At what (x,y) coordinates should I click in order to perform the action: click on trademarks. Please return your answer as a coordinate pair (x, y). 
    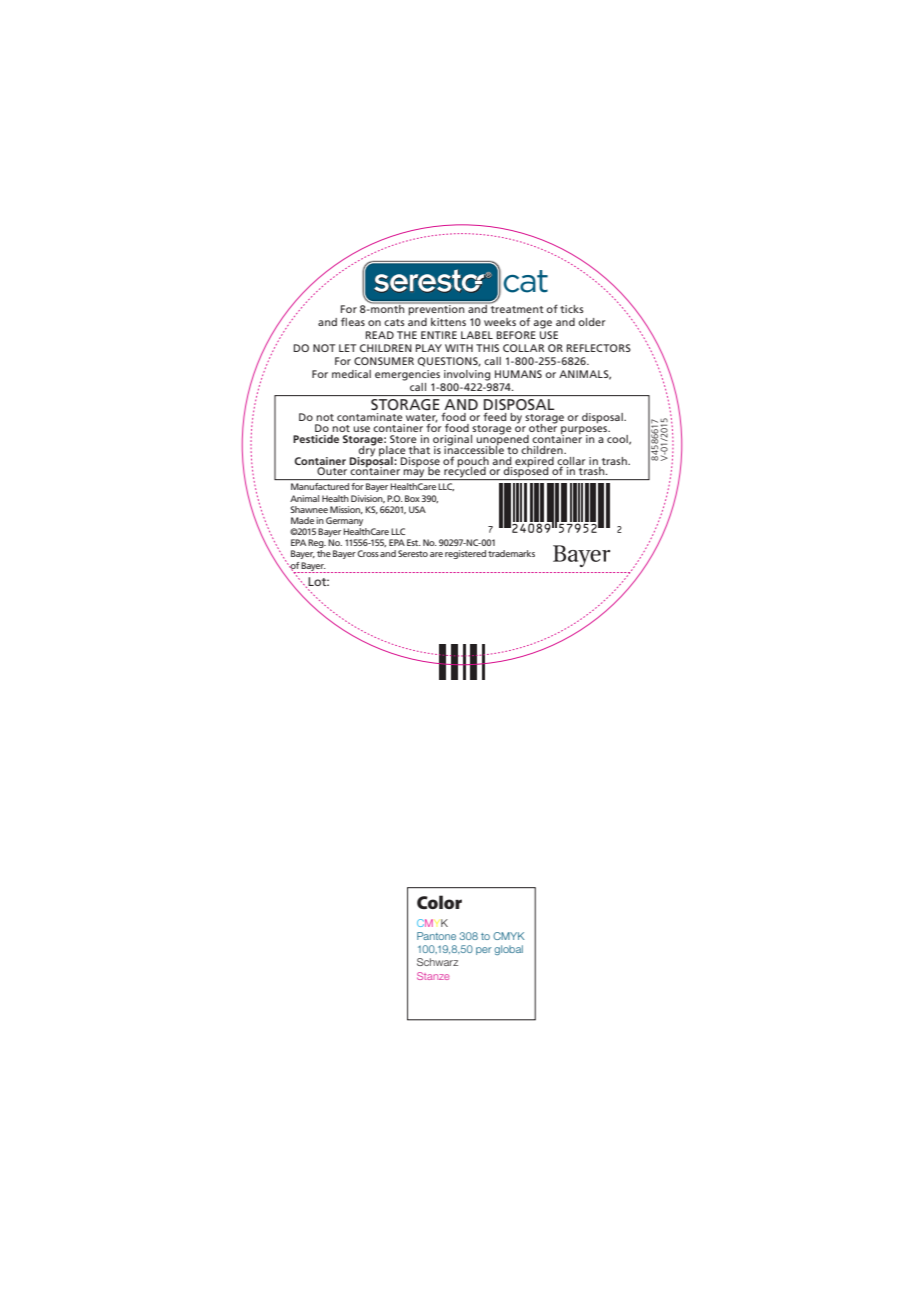
    Looking at the image, I should click on (511, 553).
